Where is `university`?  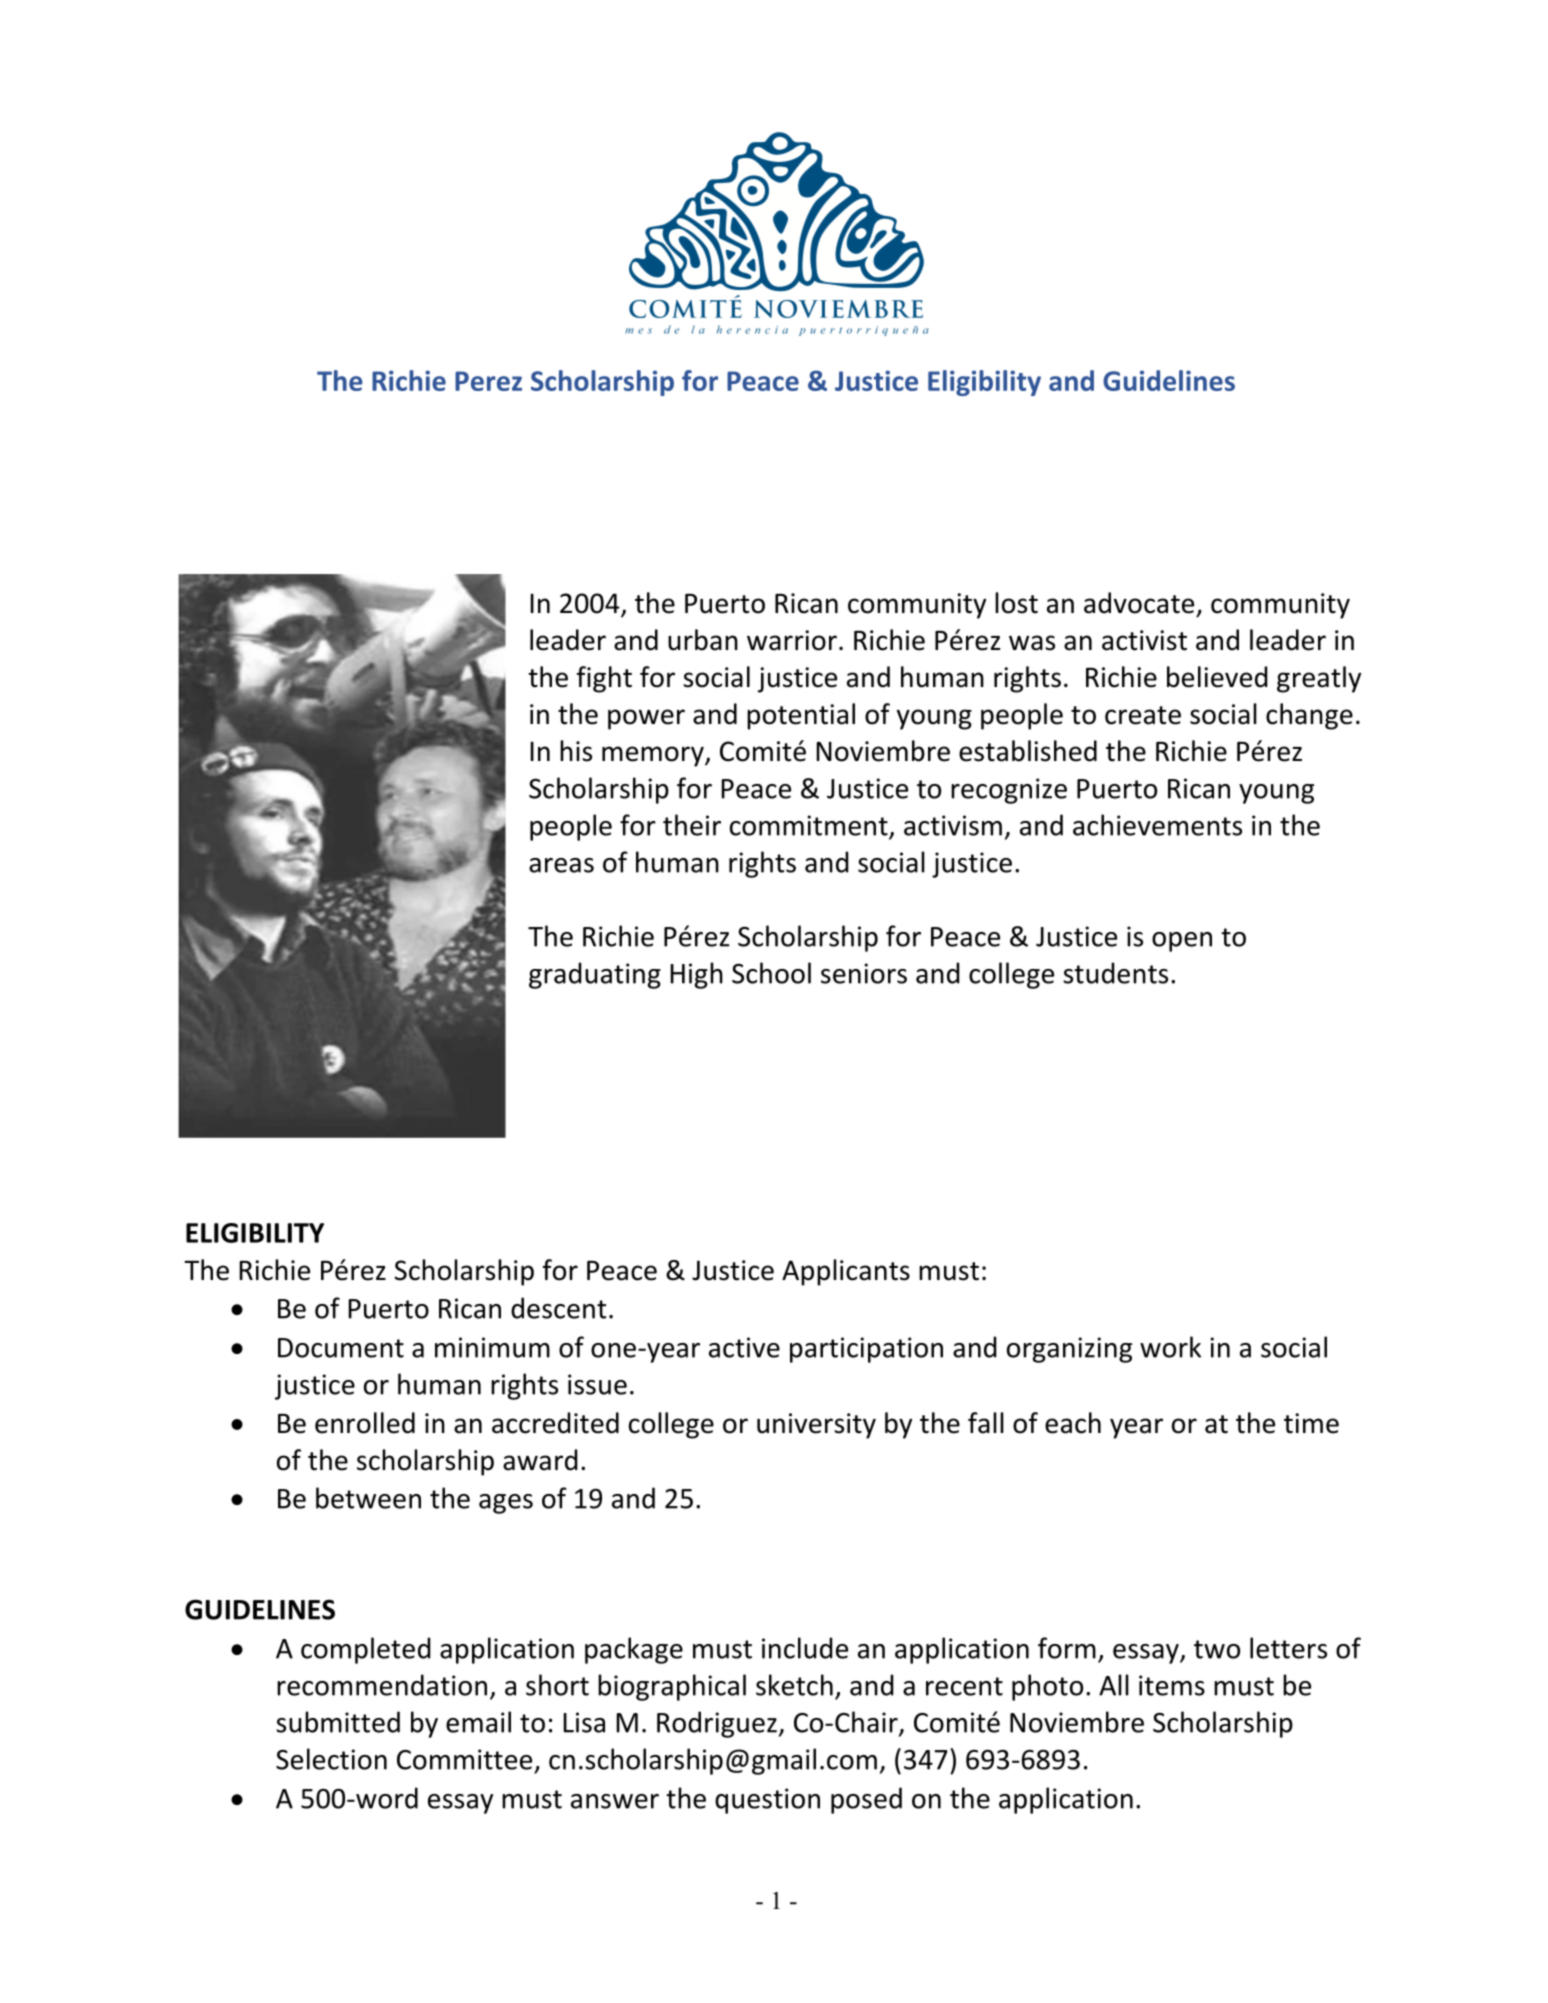
university is located at coordinates (816, 1426).
